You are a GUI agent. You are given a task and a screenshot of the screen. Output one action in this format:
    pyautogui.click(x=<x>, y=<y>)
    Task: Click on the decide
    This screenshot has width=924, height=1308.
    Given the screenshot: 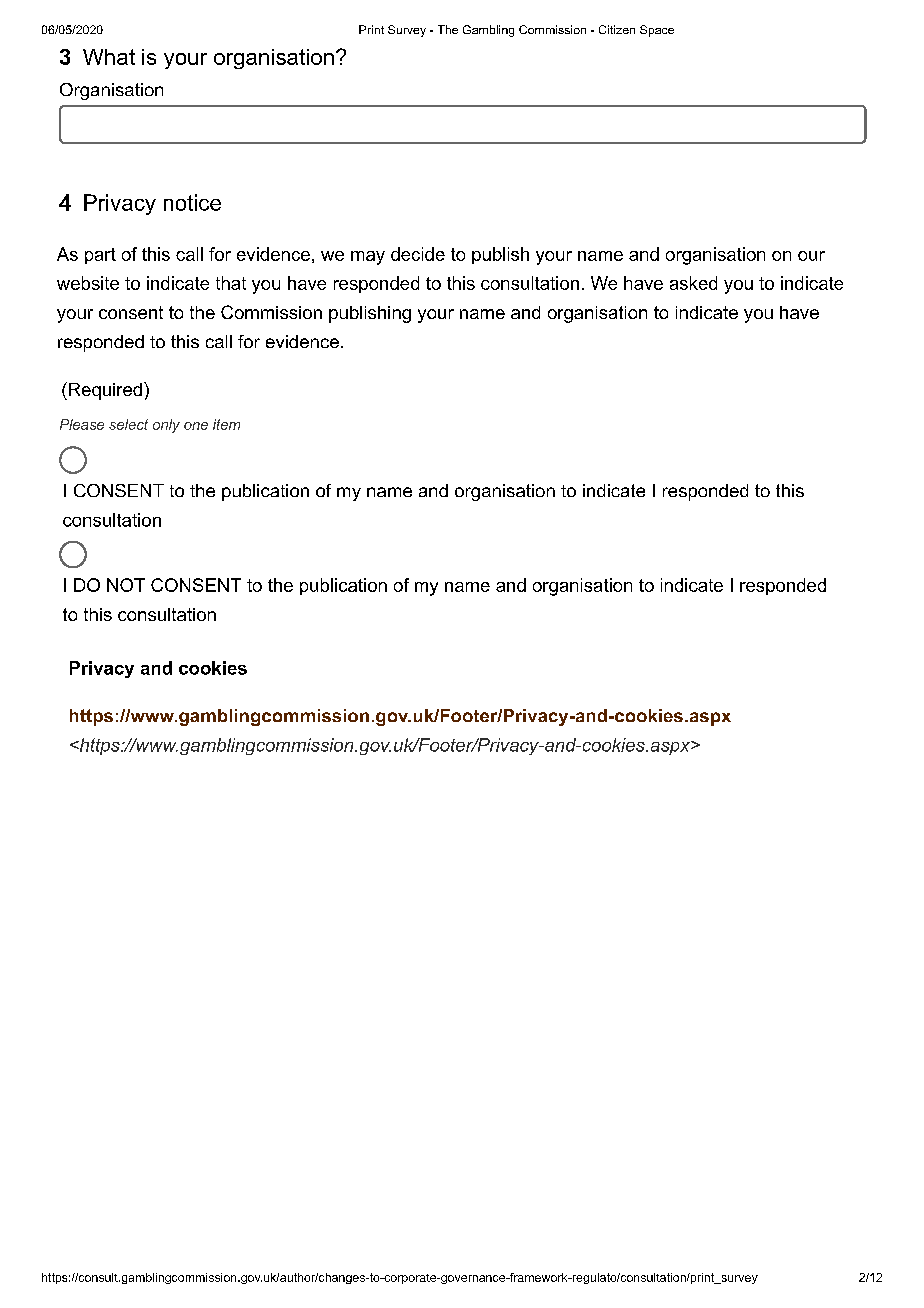 What is the action you would take?
    pyautogui.click(x=418, y=254)
